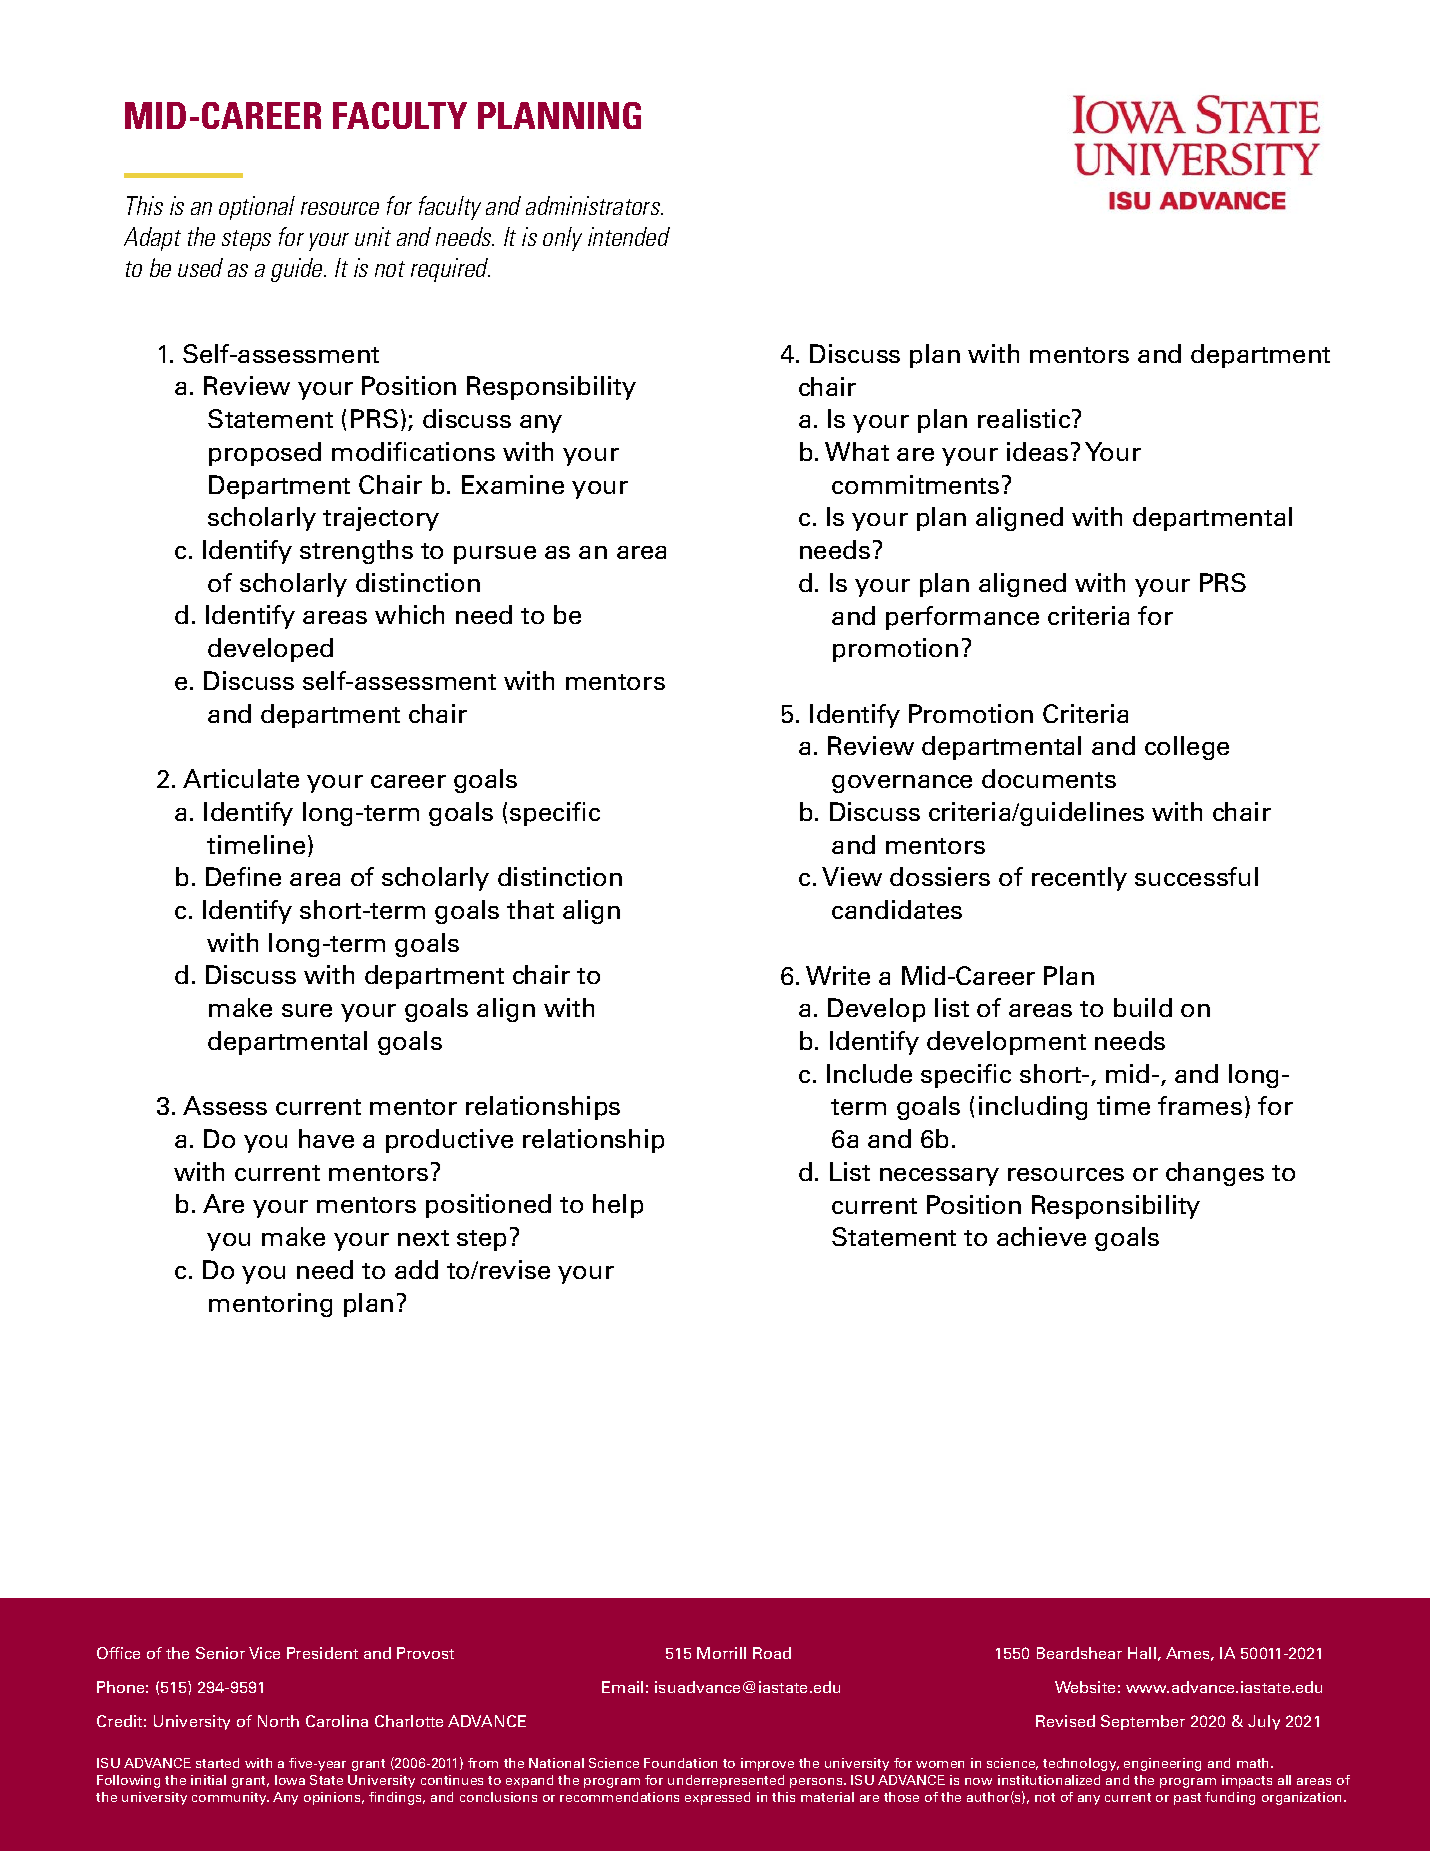 This document has height=1851, width=1430. I want to click on intended, so click(629, 236).
